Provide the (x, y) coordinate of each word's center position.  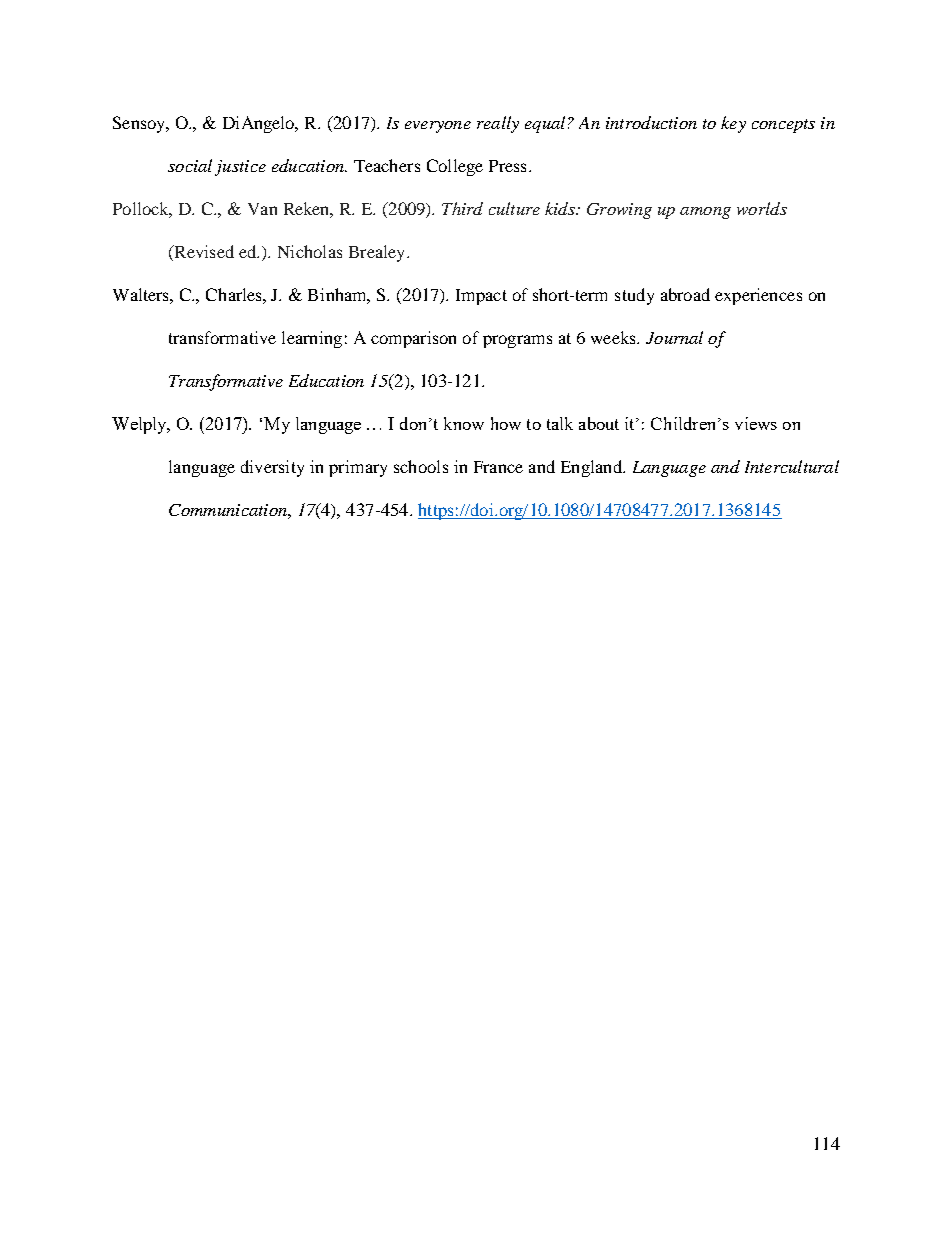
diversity (272, 468)
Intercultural (792, 466)
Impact (481, 297)
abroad (685, 294)
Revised (203, 253)
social (190, 165)
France (498, 467)
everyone (438, 127)
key (733, 124)
